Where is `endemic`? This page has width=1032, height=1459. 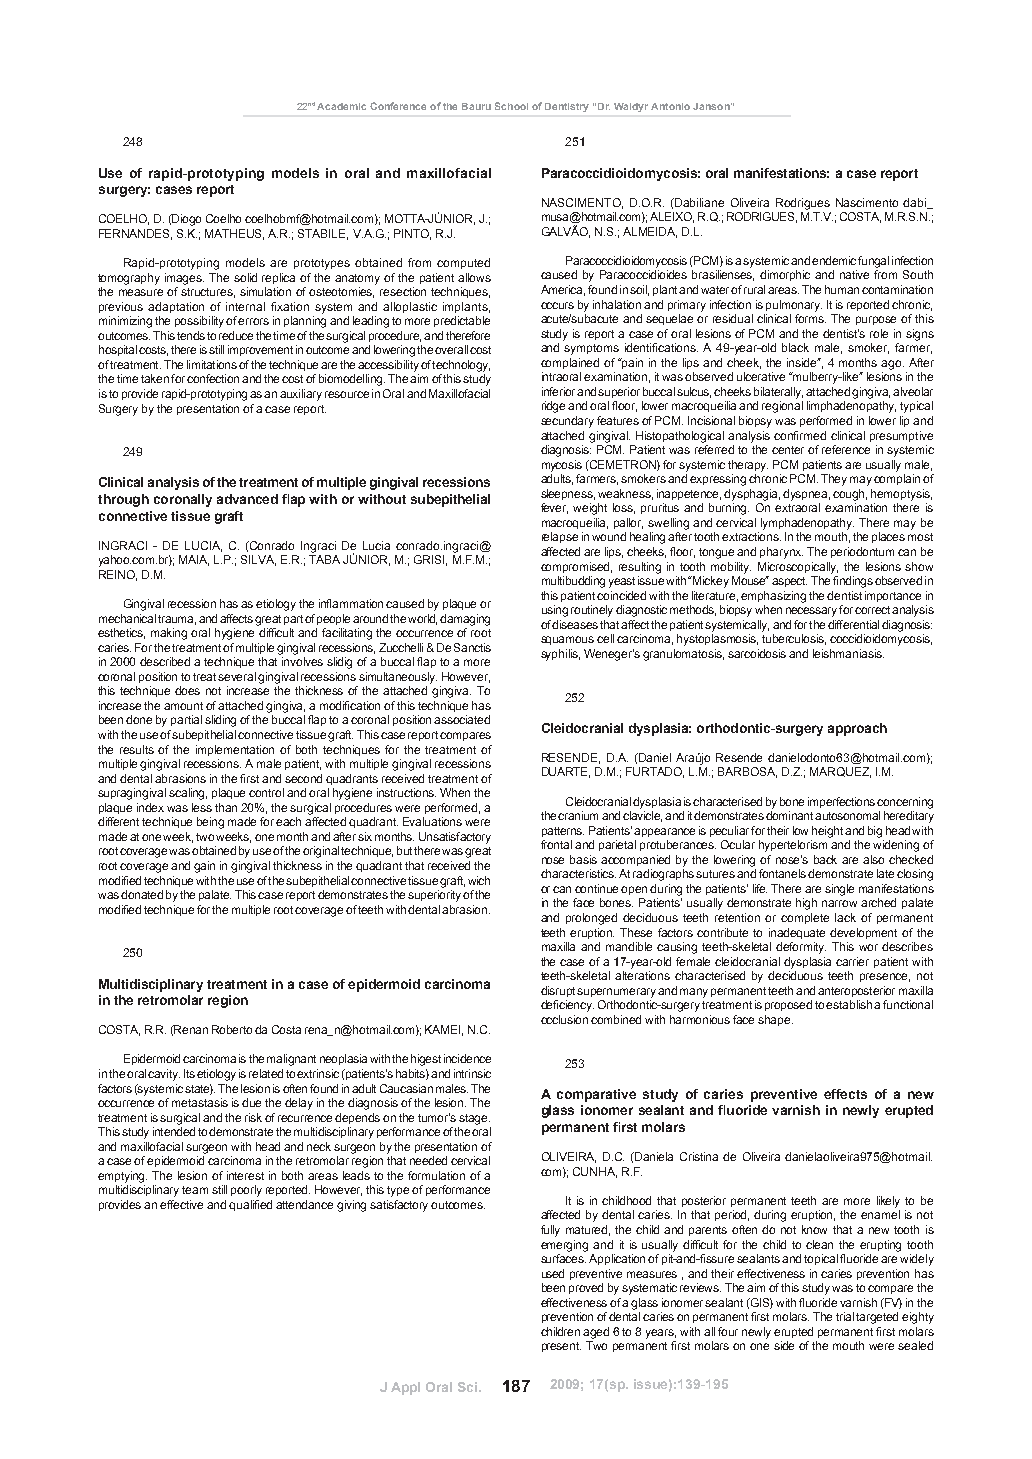 endemic is located at coordinates (834, 260).
